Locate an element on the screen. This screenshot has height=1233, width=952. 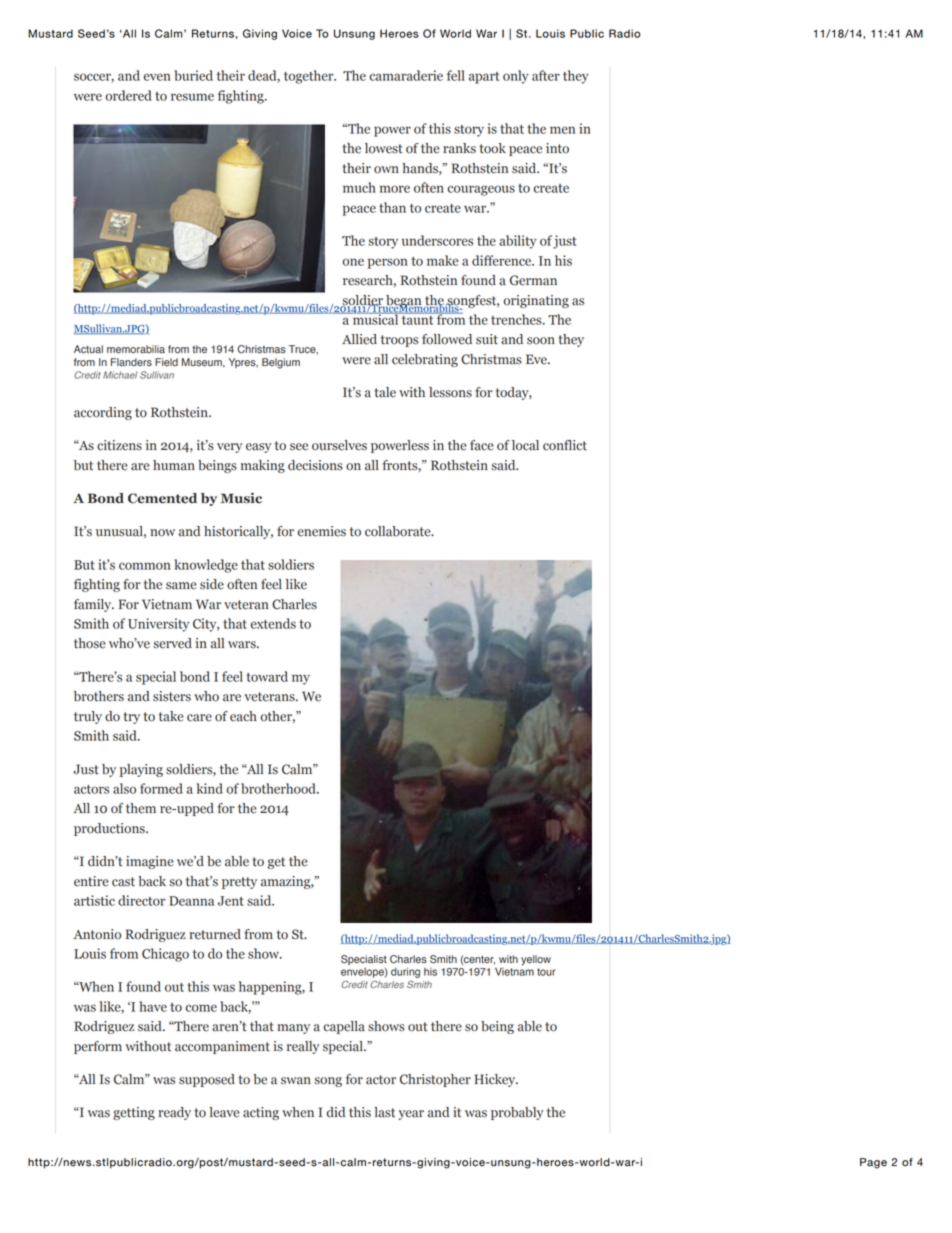
collaborate is located at coordinates (399, 531).
